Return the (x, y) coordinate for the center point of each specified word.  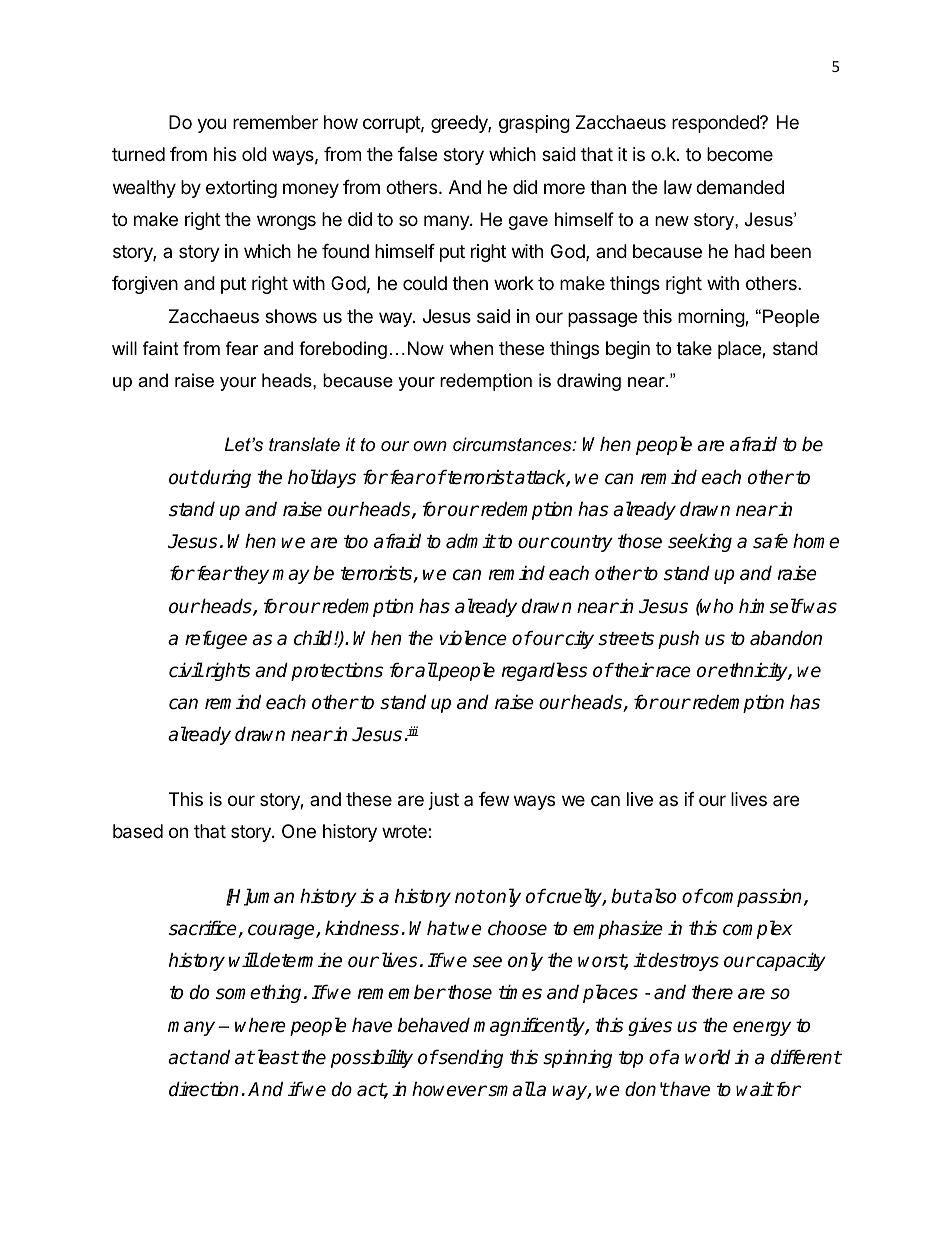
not (470, 897)
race (672, 672)
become (740, 154)
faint (161, 348)
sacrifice (204, 929)
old (254, 154)
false (417, 154)
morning (712, 318)
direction (204, 1089)
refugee (216, 639)
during (224, 478)
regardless (545, 671)
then (470, 283)
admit (471, 541)
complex (757, 929)
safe (770, 541)
